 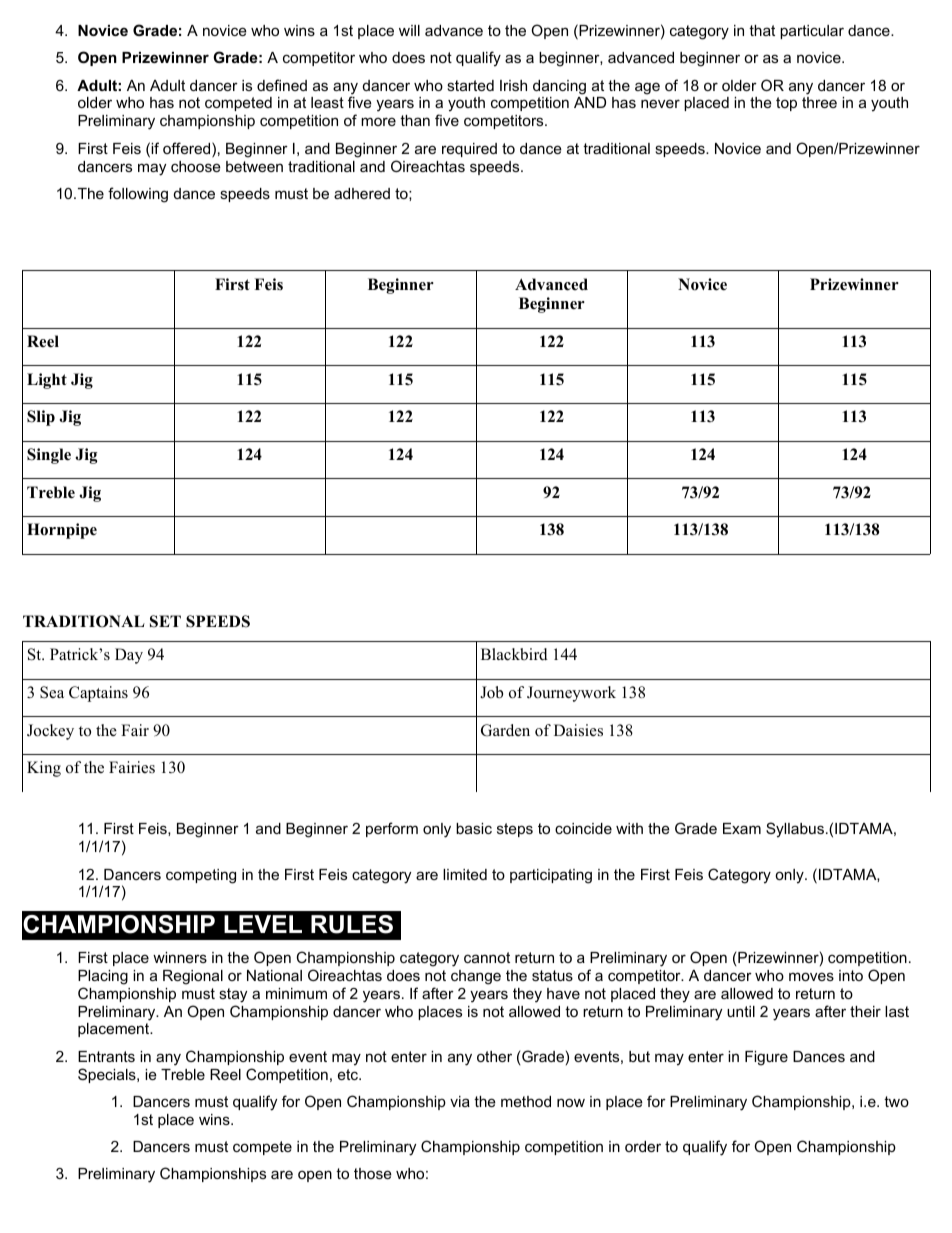 I want to click on winners, so click(x=180, y=957).
